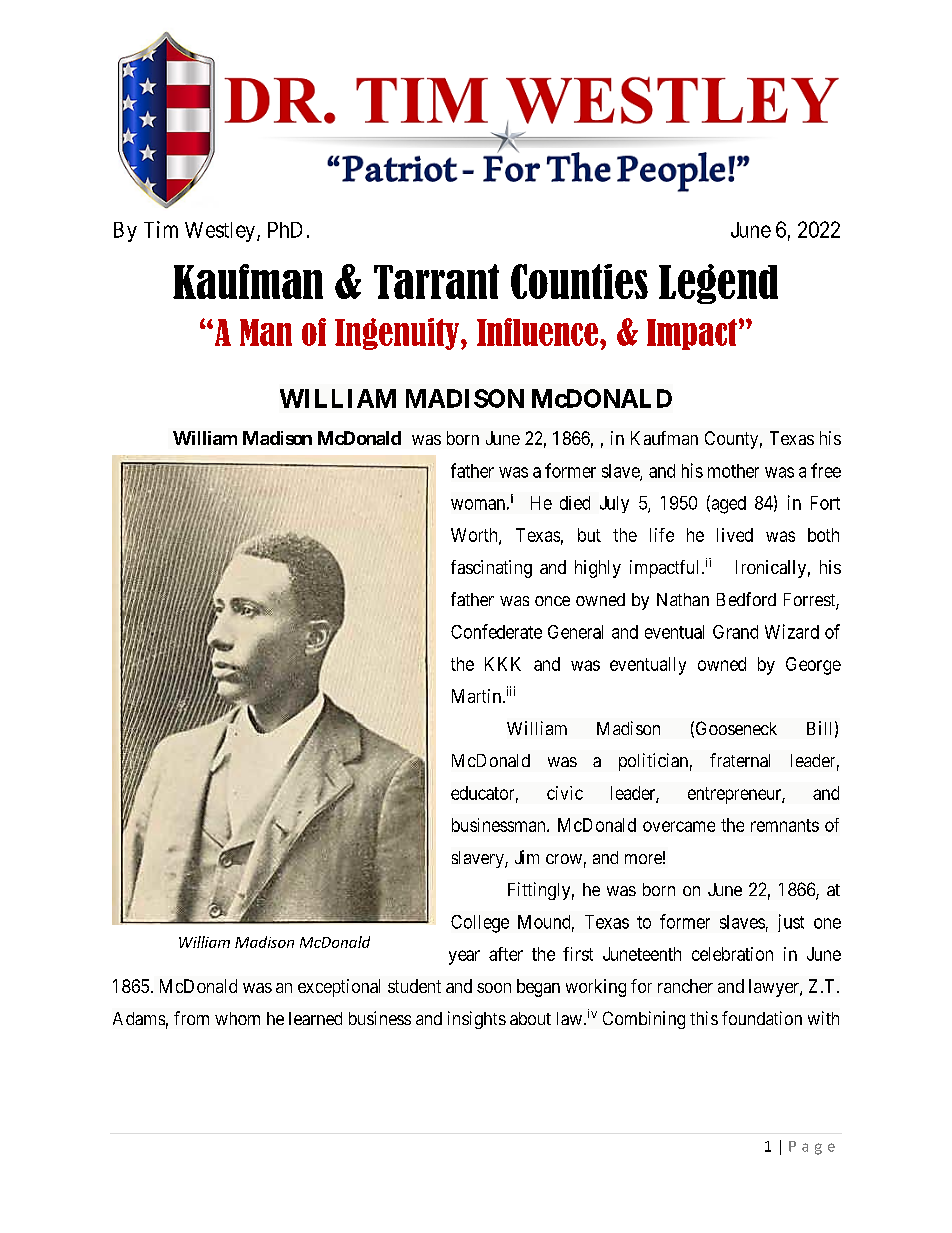 The width and height of the screenshot is (952, 1233). Describe the element at coordinates (237, 1018) in the screenshot. I see `whom` at that location.
